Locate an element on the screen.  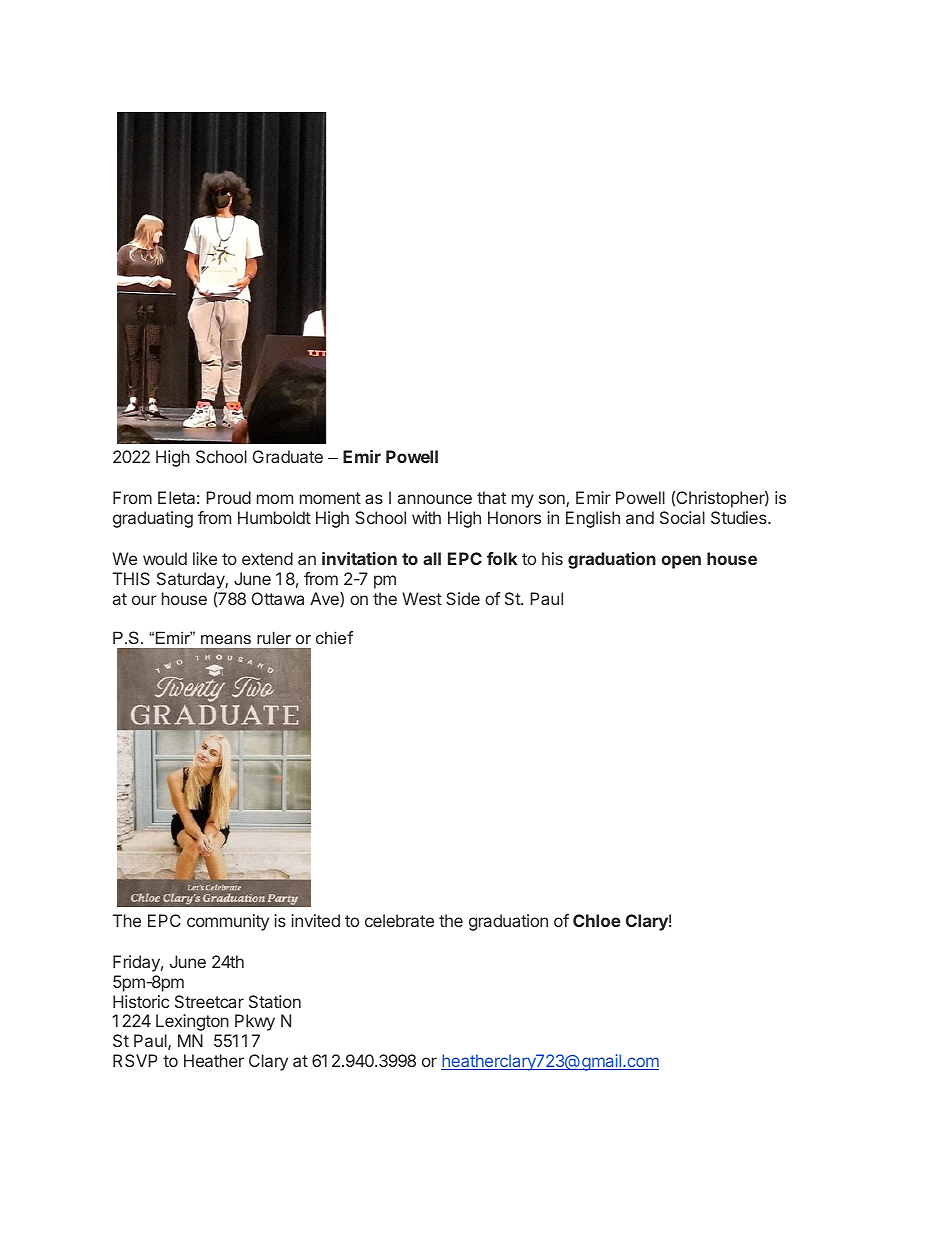
announce is located at coordinates (435, 499).
